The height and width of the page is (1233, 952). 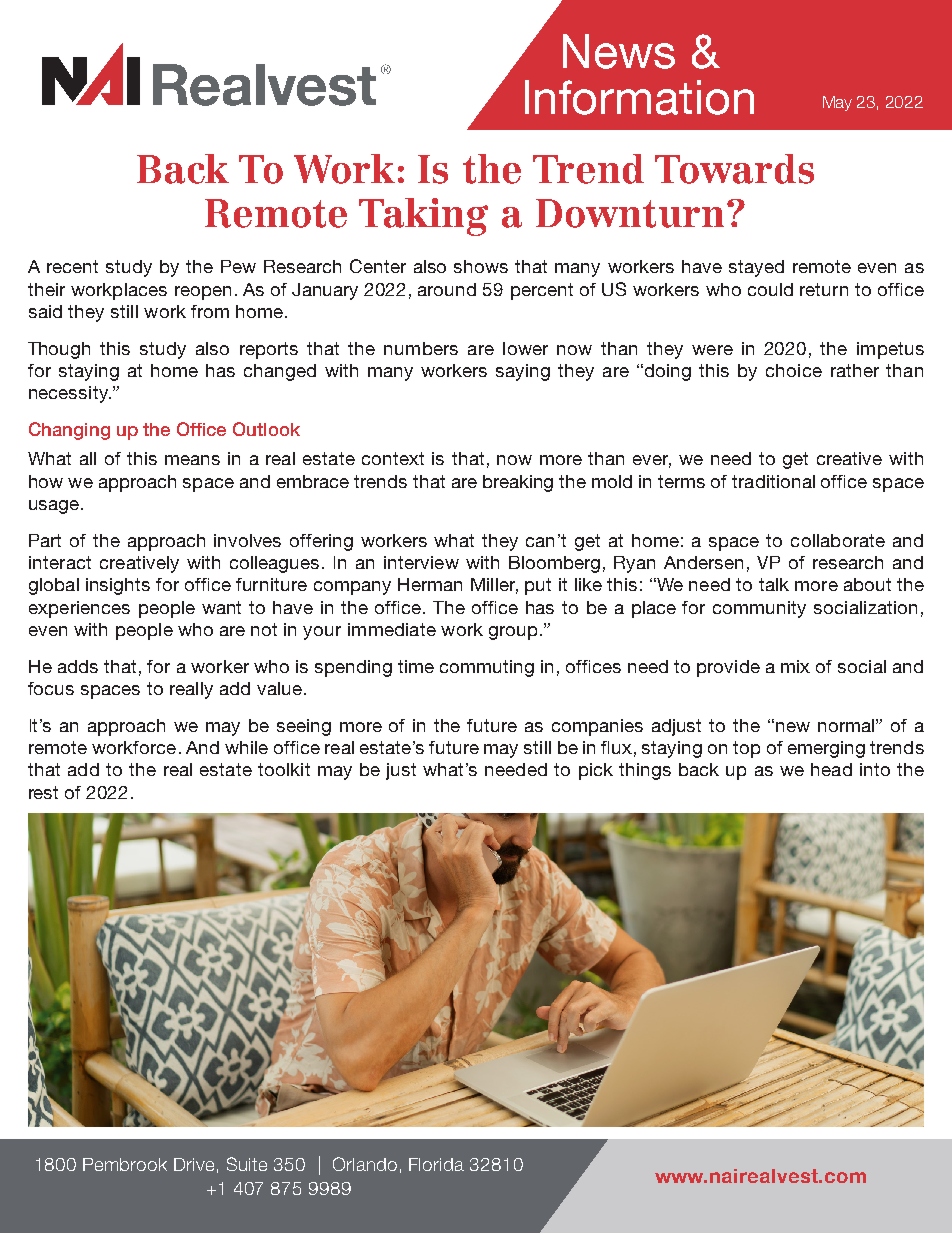 I want to click on recent, so click(x=72, y=266).
